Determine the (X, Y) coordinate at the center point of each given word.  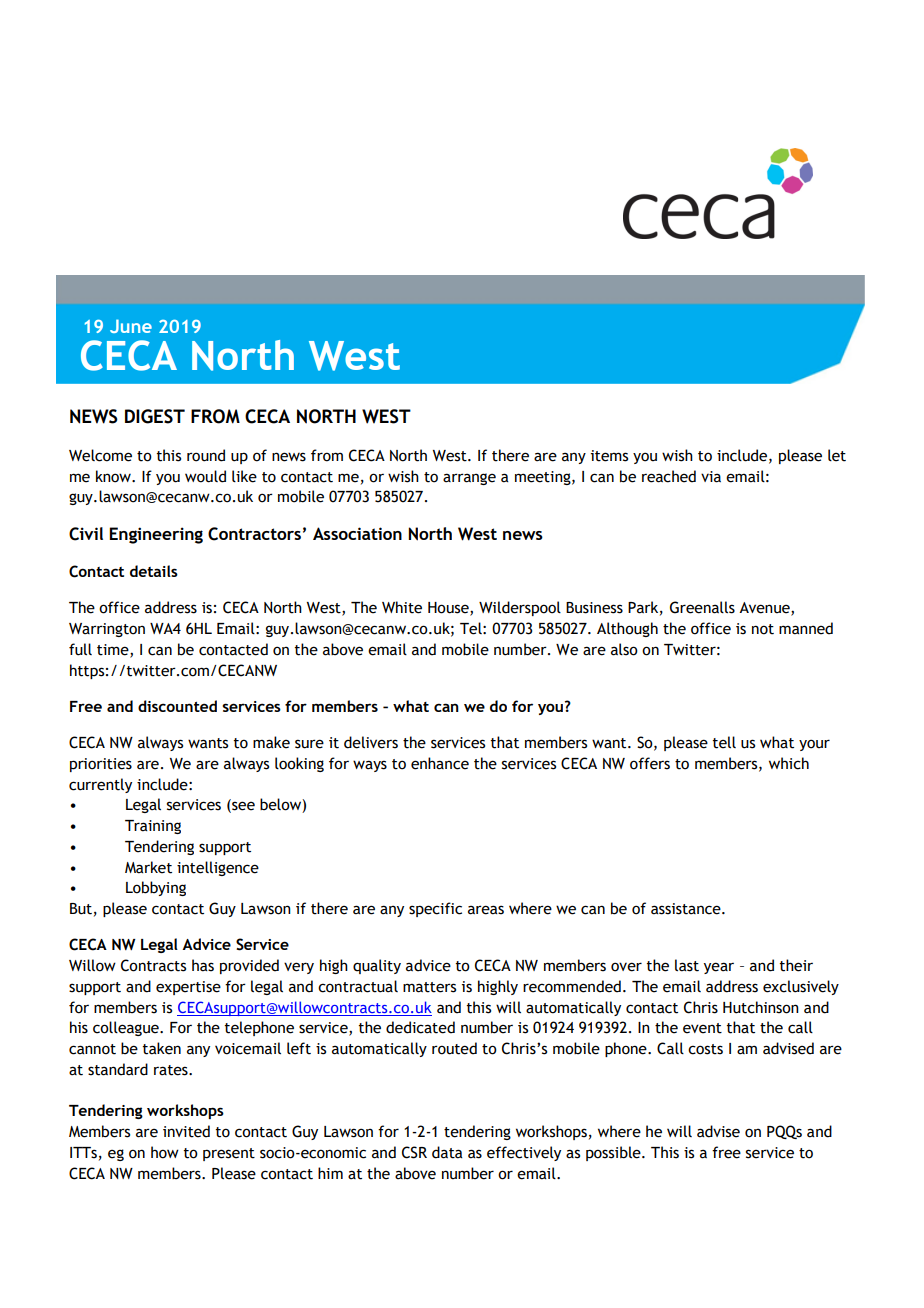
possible (614, 1153)
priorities (101, 765)
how (165, 1152)
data (447, 1152)
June (131, 326)
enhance (440, 763)
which (789, 763)
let (837, 455)
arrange (469, 479)
